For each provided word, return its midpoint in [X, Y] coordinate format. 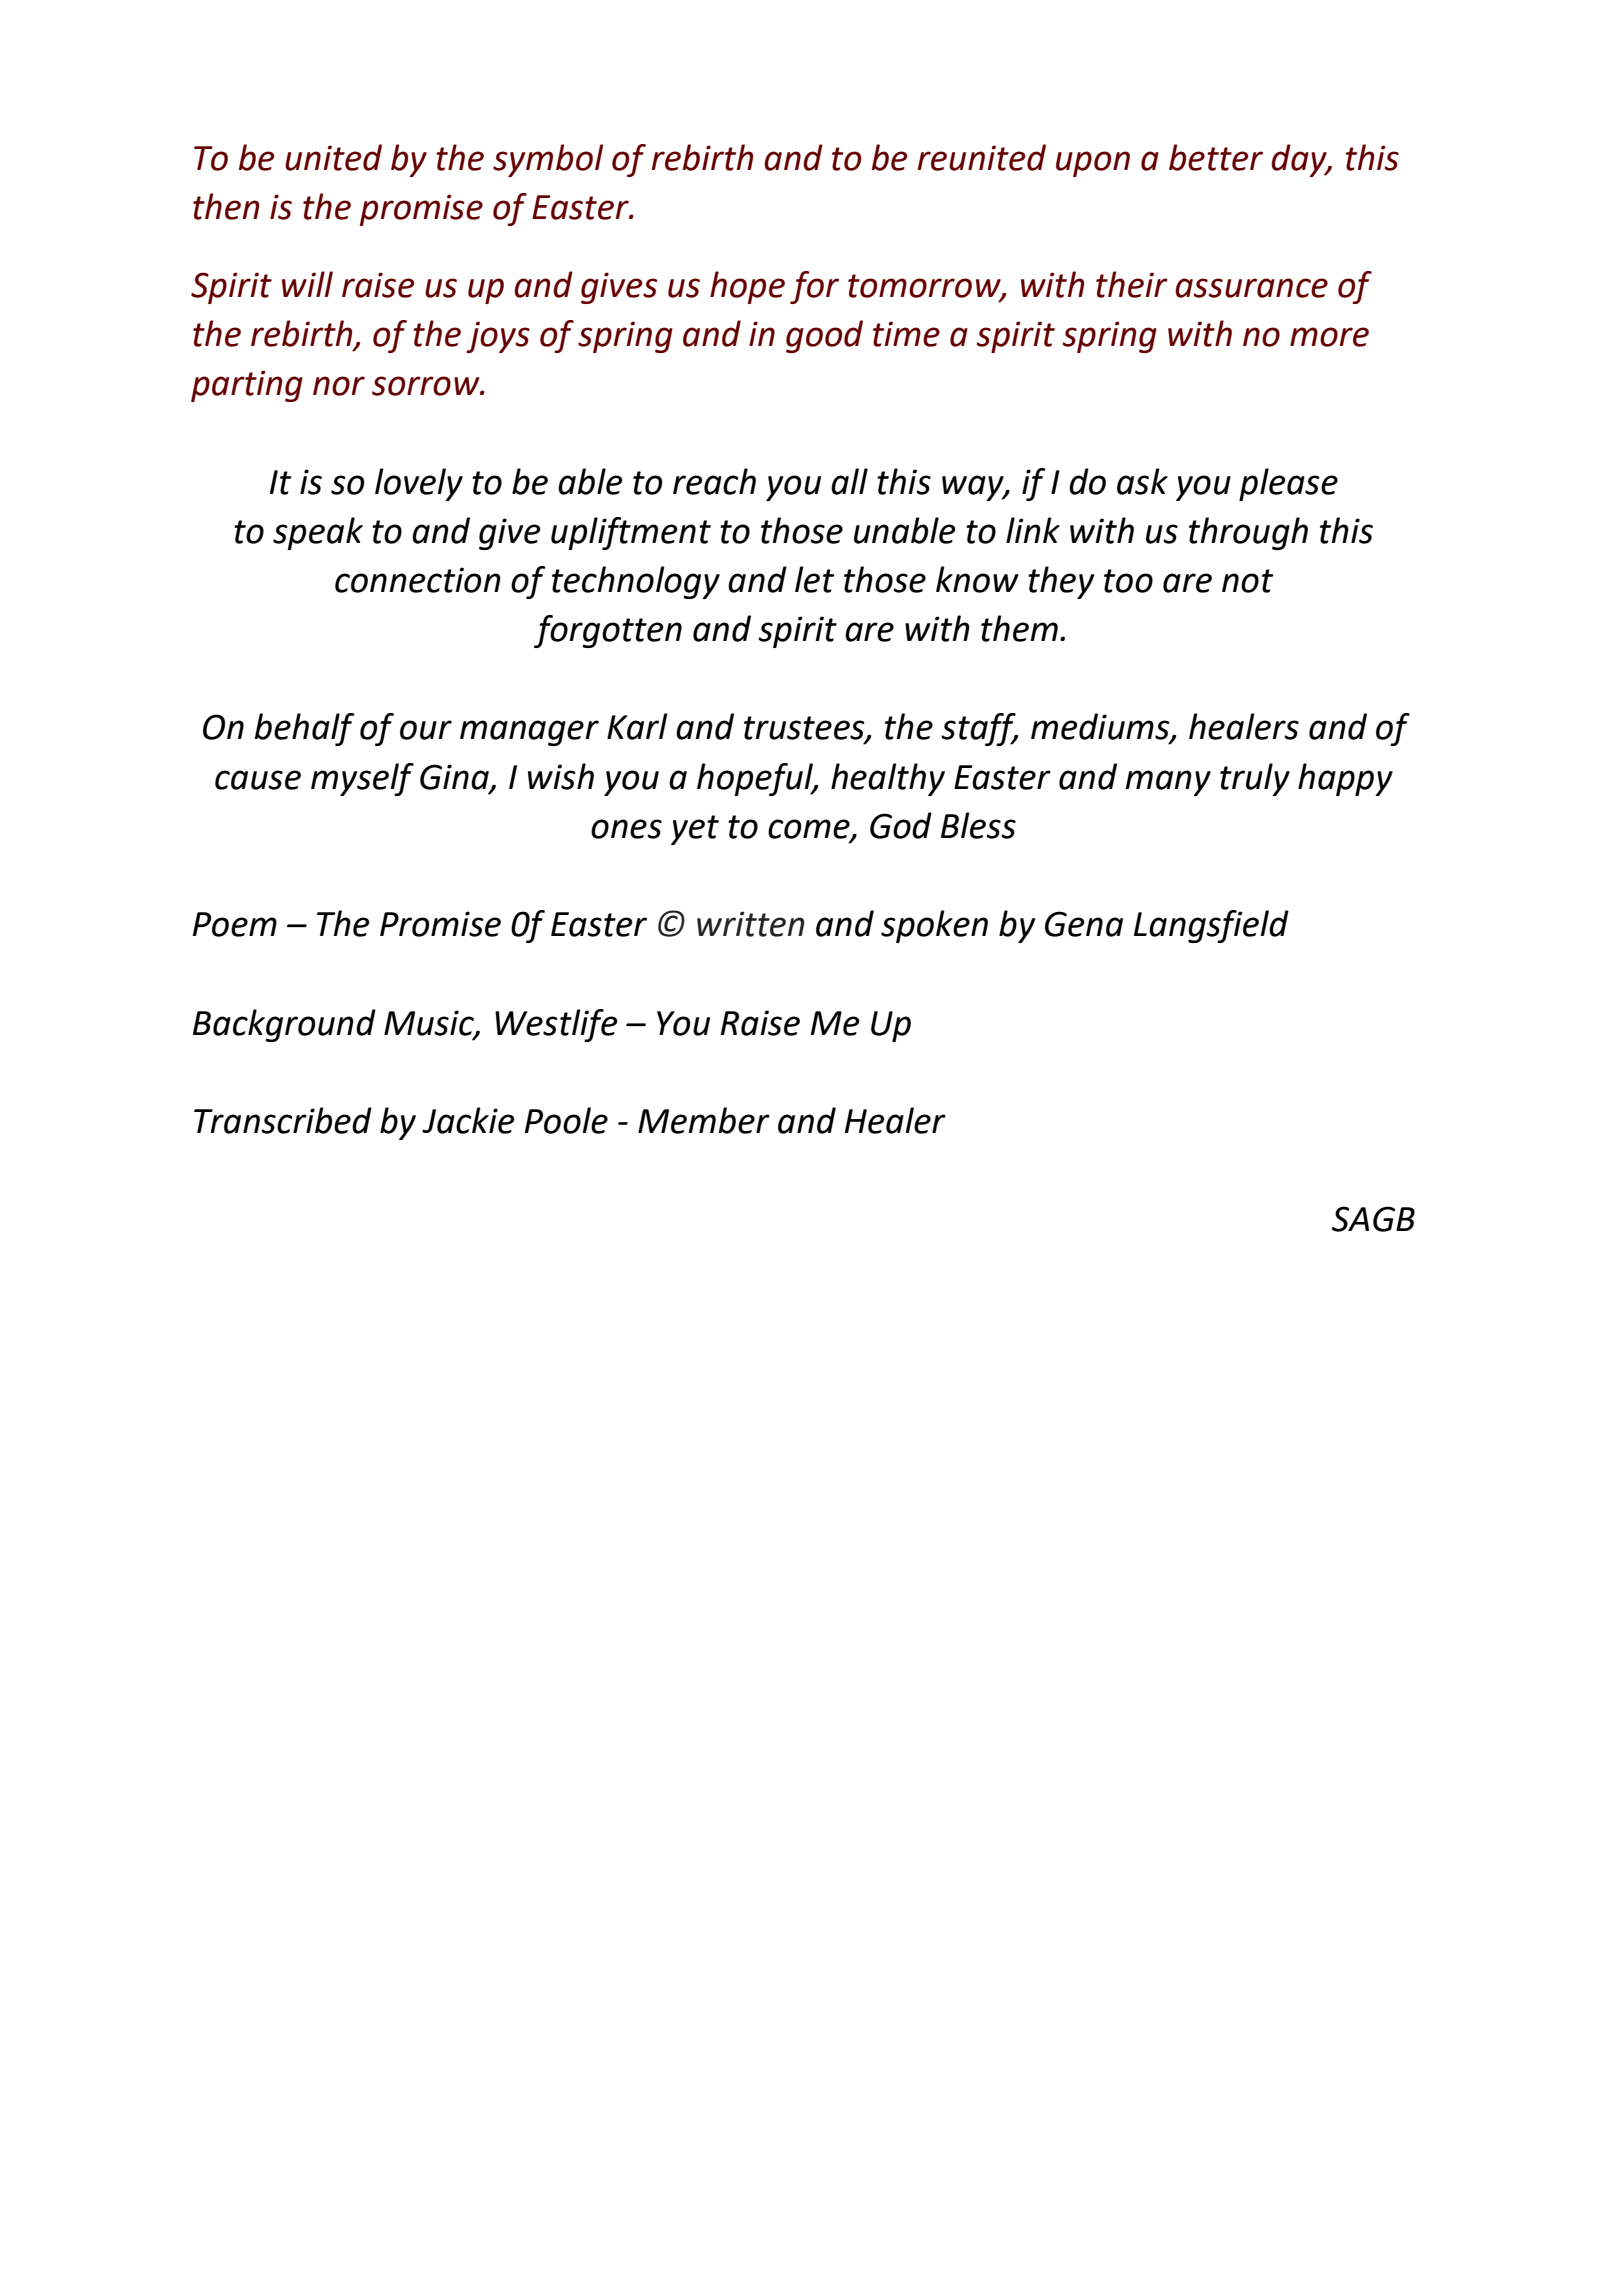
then [226, 206]
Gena [1084, 924]
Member [704, 1120]
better [1216, 157]
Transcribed [283, 1120]
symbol [548, 160]
